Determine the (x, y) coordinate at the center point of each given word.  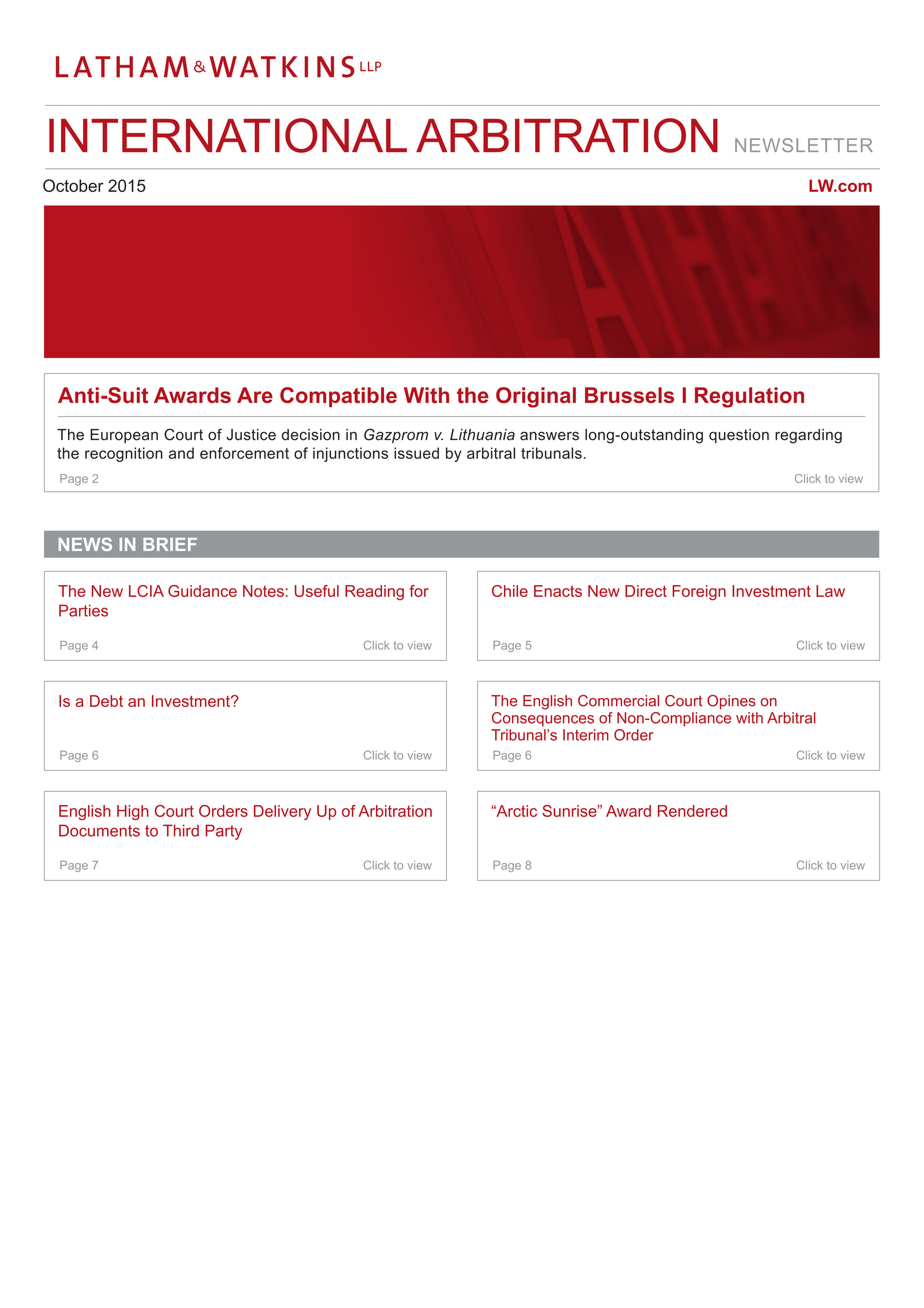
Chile (510, 591)
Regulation (749, 397)
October (73, 185)
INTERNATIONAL (228, 135)
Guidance (202, 591)
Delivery (282, 812)
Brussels (629, 395)
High (133, 812)
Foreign (699, 593)
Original (536, 397)
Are (255, 395)
